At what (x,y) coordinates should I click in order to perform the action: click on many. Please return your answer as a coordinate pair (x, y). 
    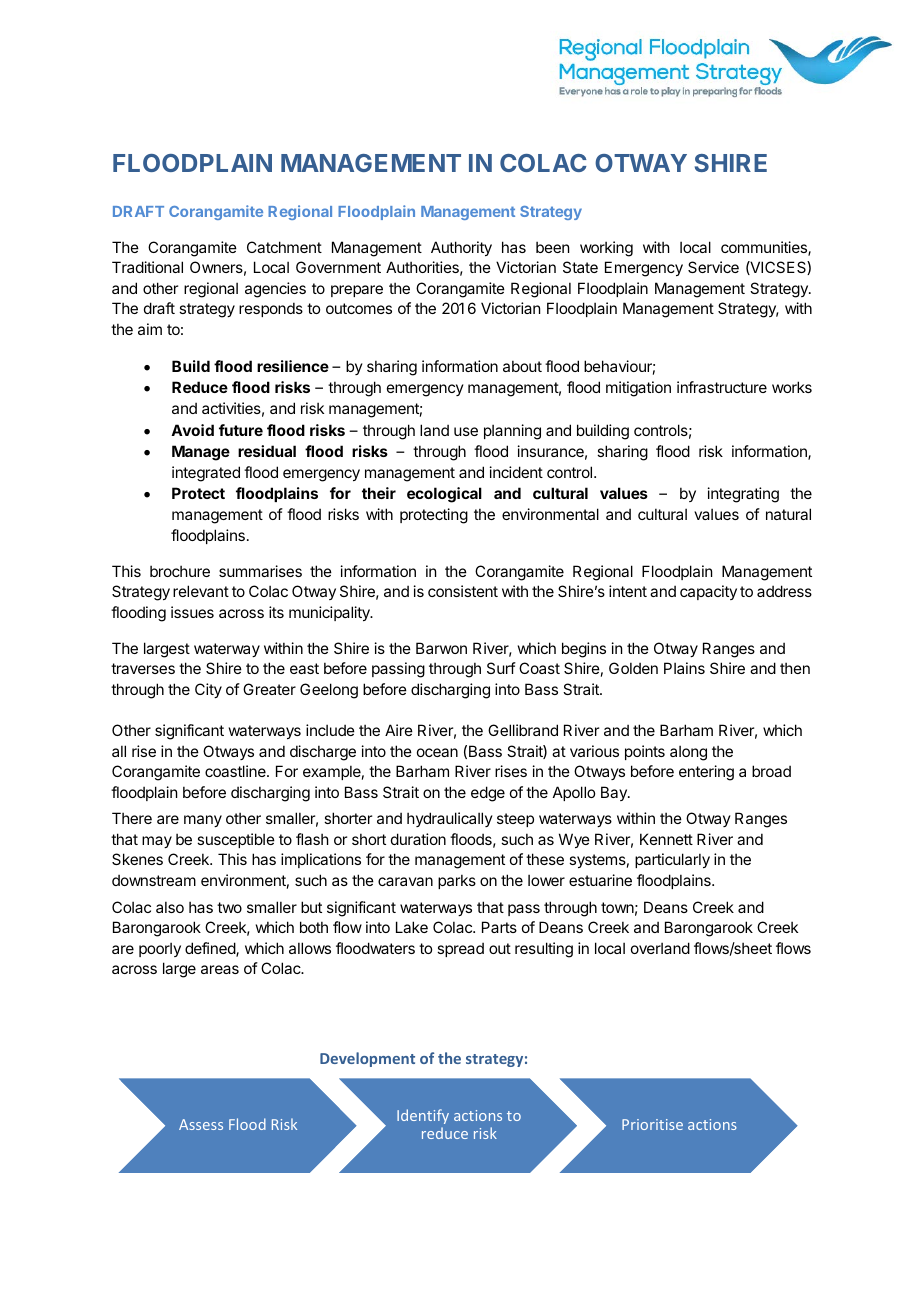
    Looking at the image, I should click on (203, 821).
